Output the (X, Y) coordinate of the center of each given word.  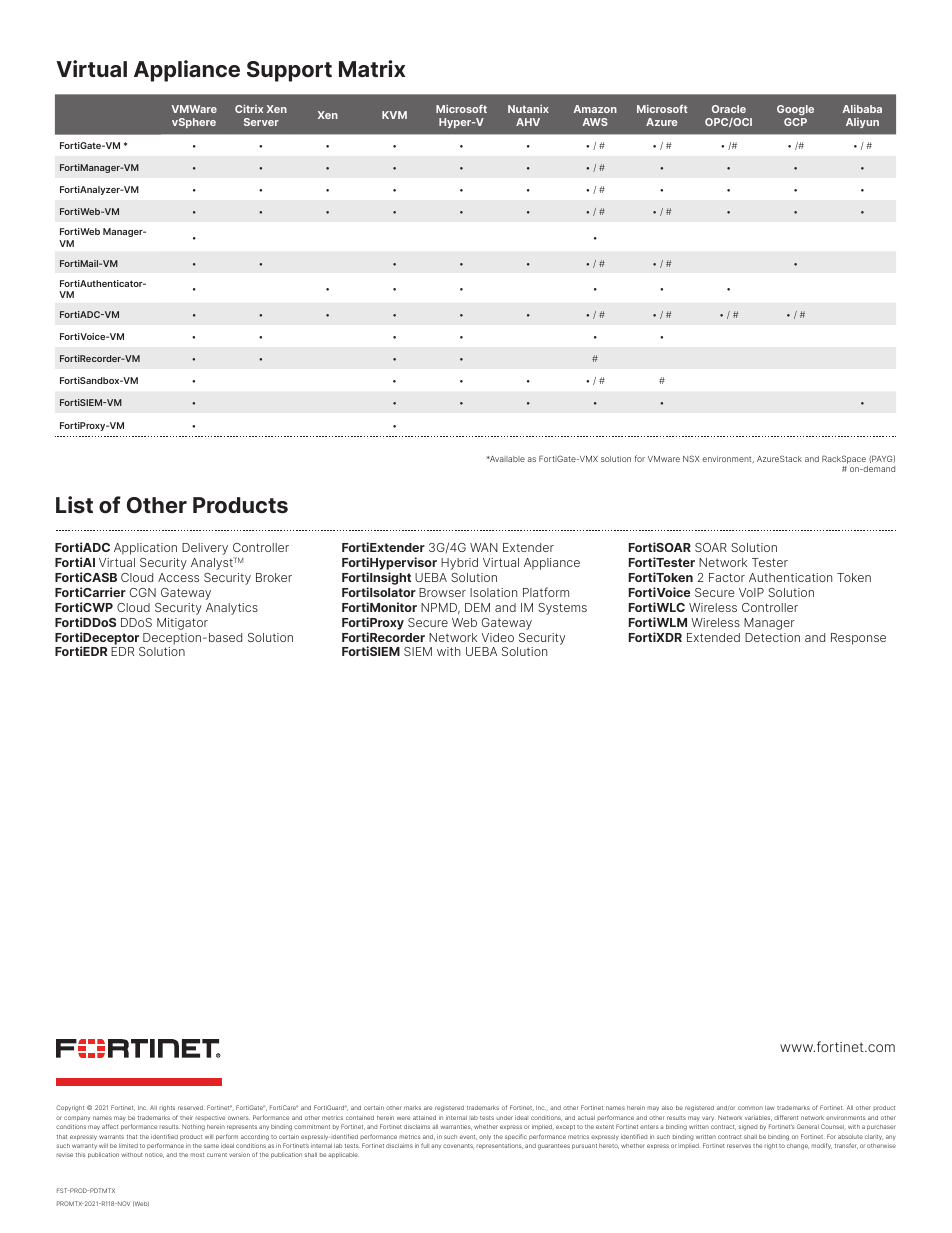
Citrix (249, 108)
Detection (772, 637)
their (186, 1117)
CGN (143, 592)
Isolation (493, 592)
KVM (394, 115)
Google (795, 110)
